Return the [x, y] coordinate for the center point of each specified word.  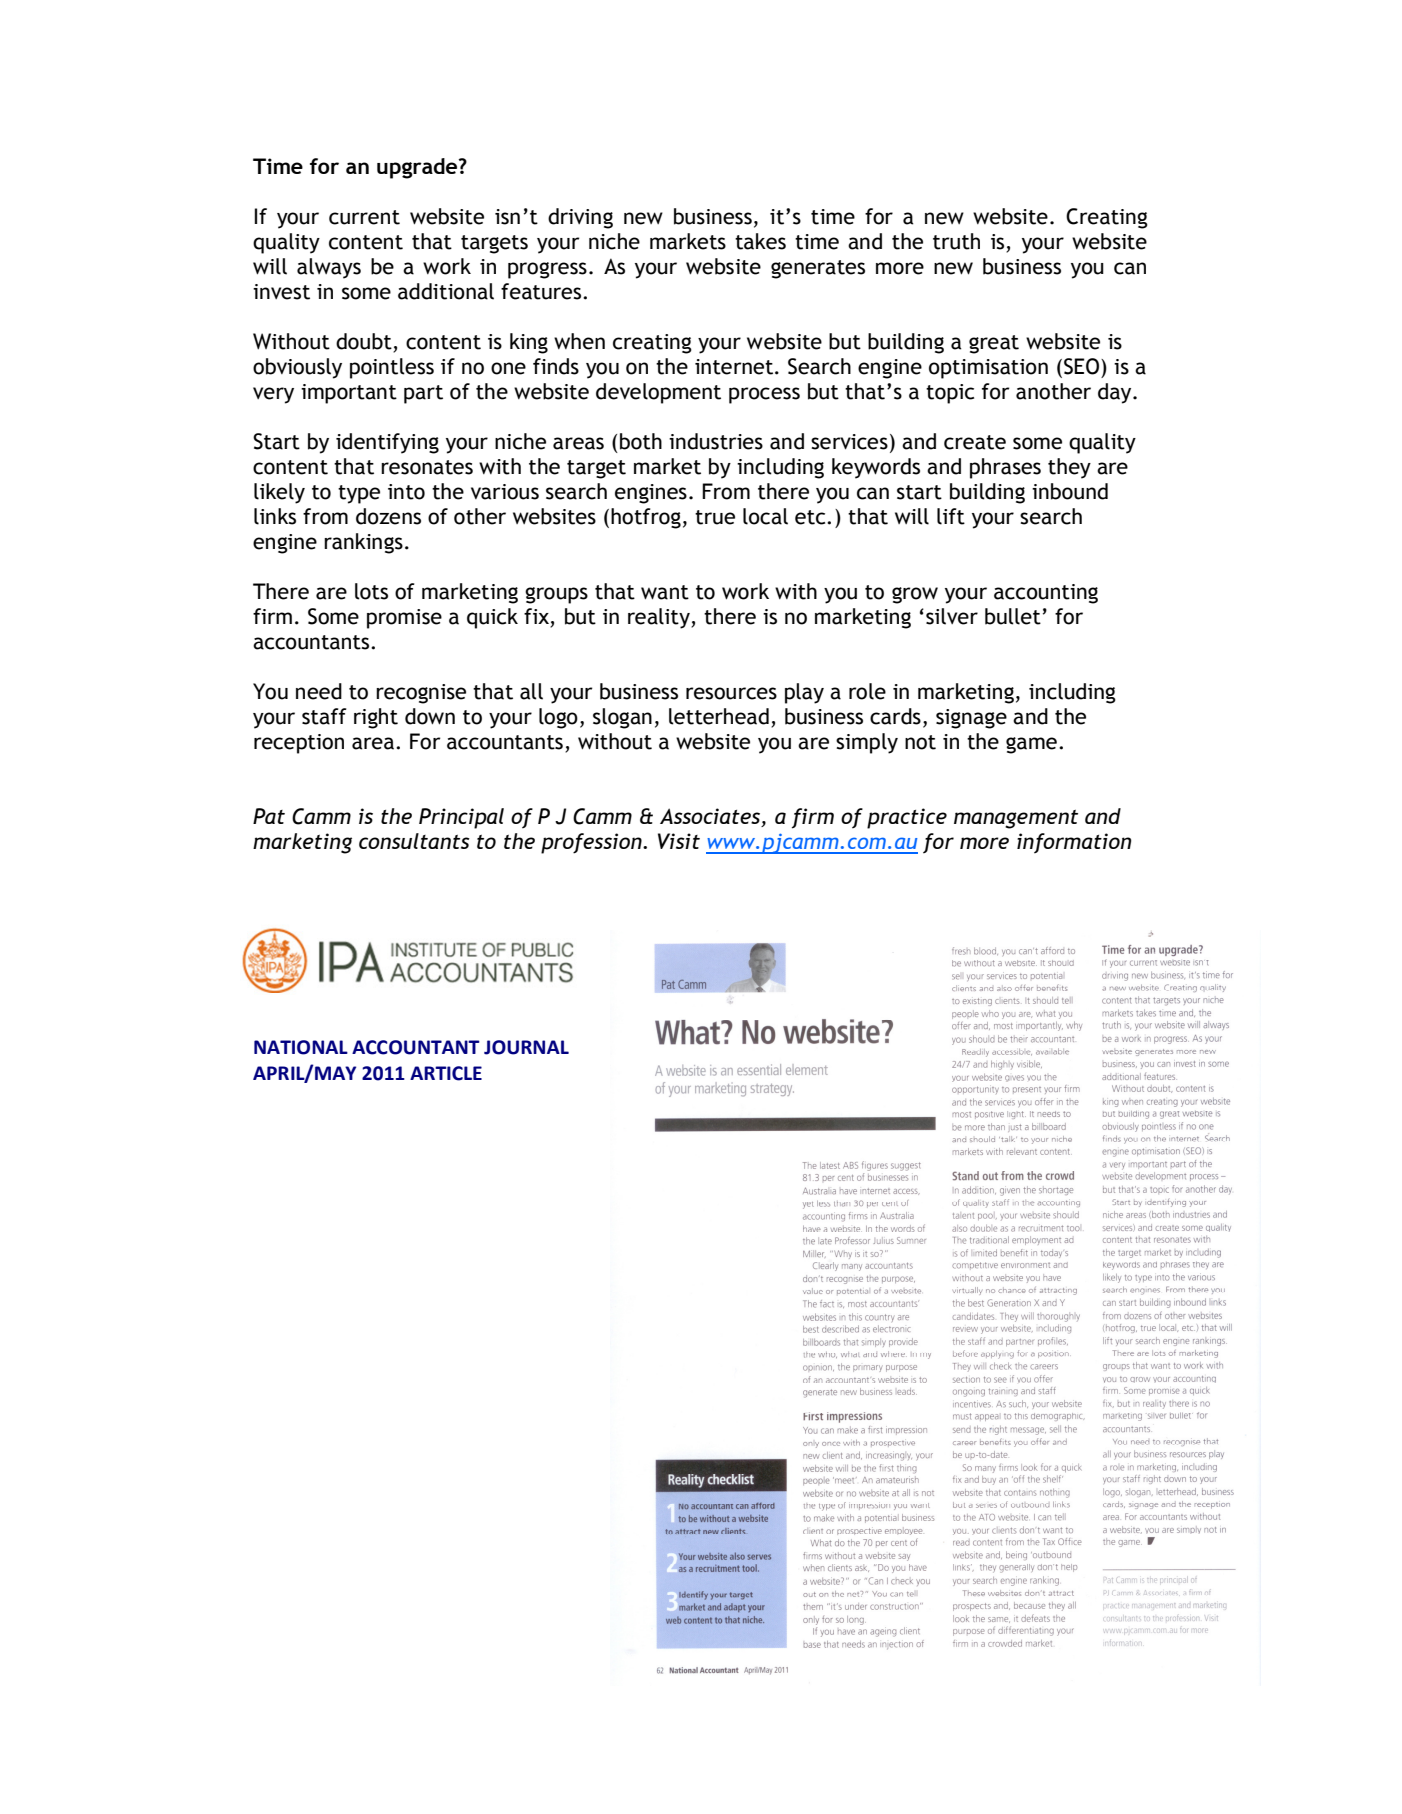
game [1031, 745]
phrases [1005, 468]
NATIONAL [301, 1047]
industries [716, 441]
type [359, 494]
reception [299, 744]
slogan [622, 718]
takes [760, 241]
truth [956, 241]
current [364, 217]
